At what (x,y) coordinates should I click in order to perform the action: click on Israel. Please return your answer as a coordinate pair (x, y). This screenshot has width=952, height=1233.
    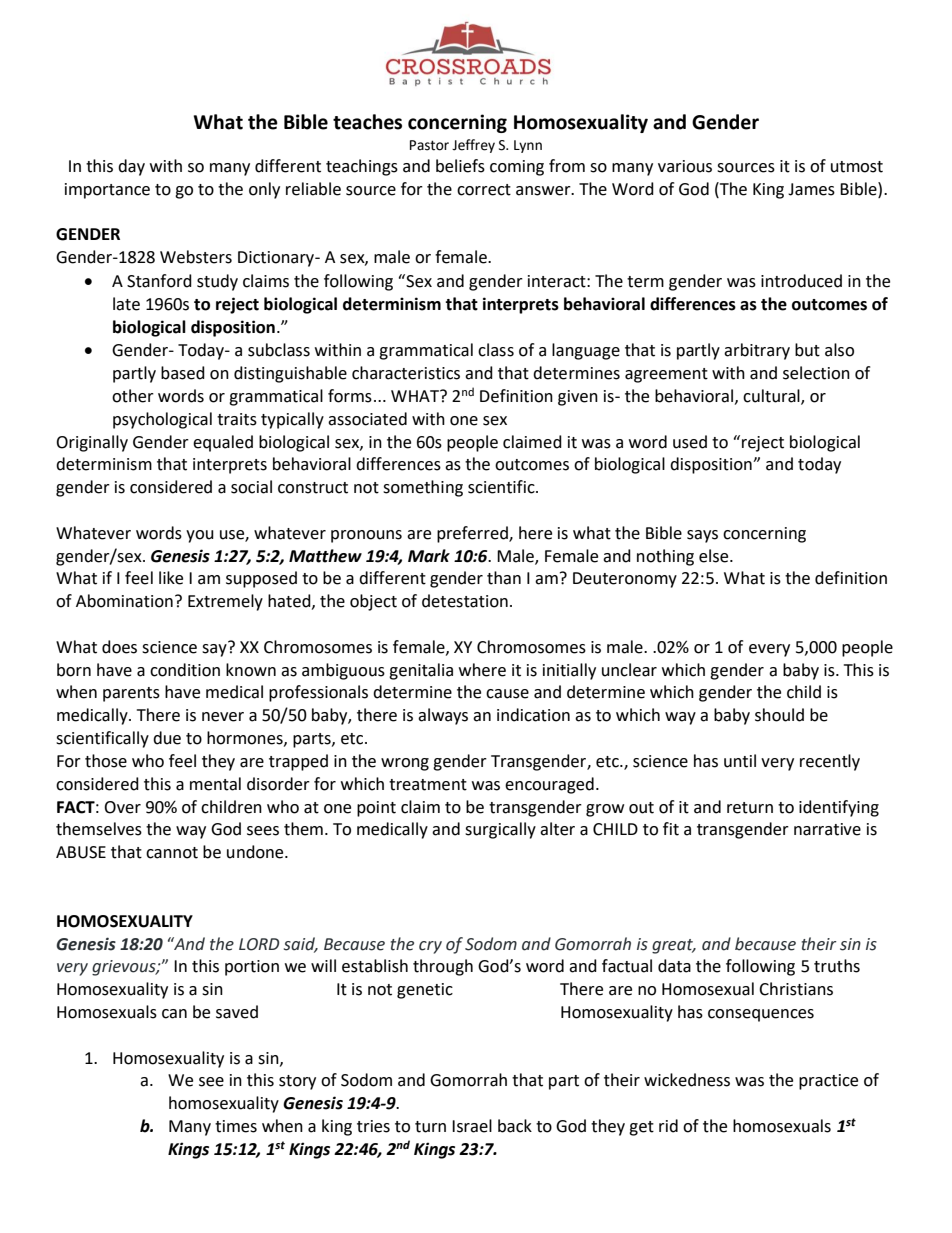
    Looking at the image, I should click on (472, 1126).
